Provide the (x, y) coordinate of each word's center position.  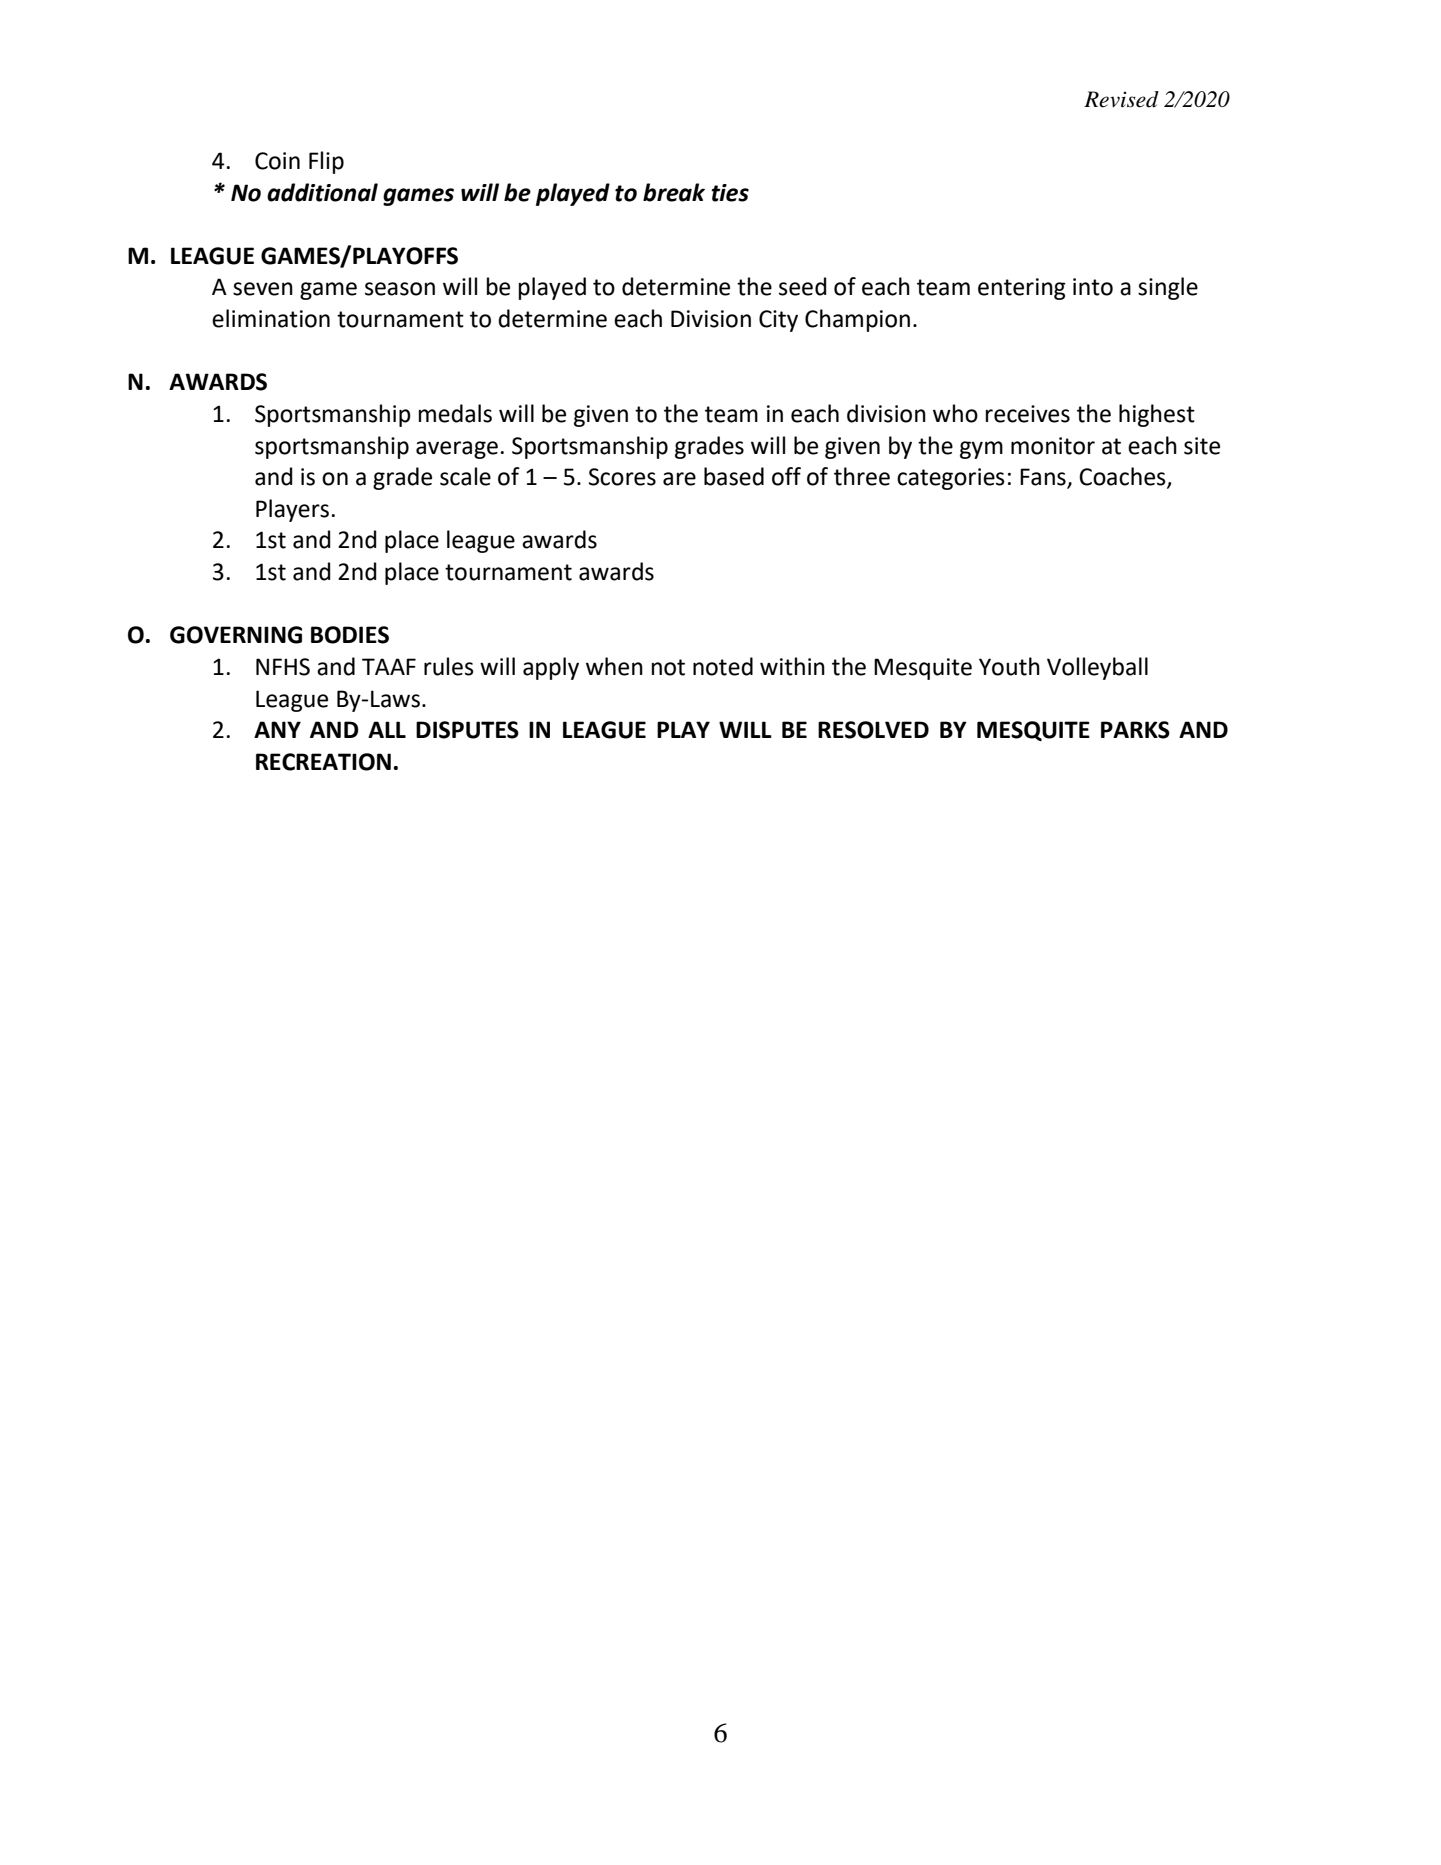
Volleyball (1097, 668)
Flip (326, 162)
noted (723, 666)
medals (455, 413)
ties (730, 193)
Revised (1121, 99)
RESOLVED (873, 730)
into (1093, 287)
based (734, 476)
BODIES (350, 635)
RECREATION (323, 762)
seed (803, 286)
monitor (1053, 446)
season (400, 289)
